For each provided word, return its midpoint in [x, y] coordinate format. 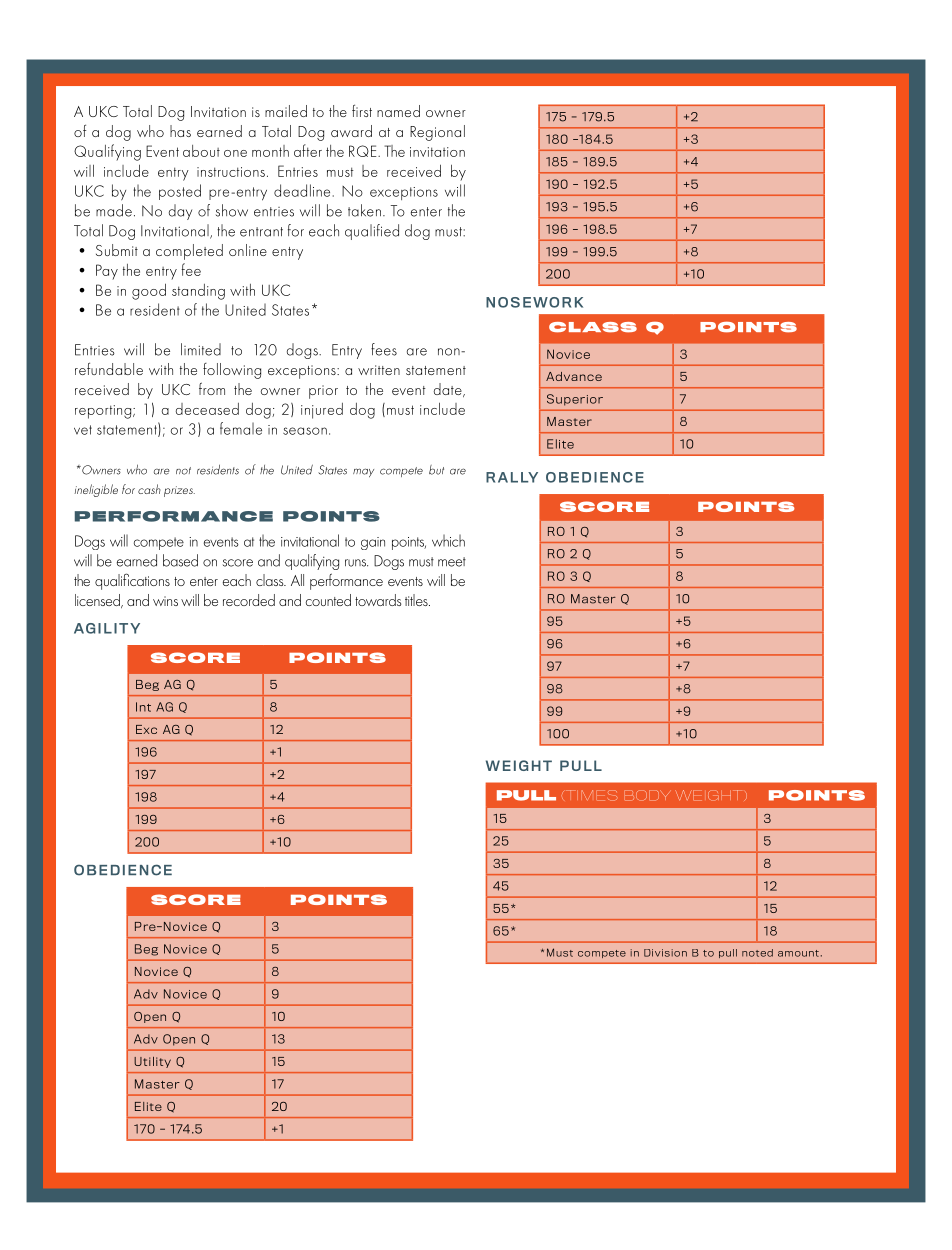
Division [665, 953]
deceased [207, 409]
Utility [152, 1062]
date [449, 390]
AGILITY [107, 628]
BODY [647, 795]
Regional [437, 133]
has [180, 131]
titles [417, 600]
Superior [575, 400]
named [398, 111]
